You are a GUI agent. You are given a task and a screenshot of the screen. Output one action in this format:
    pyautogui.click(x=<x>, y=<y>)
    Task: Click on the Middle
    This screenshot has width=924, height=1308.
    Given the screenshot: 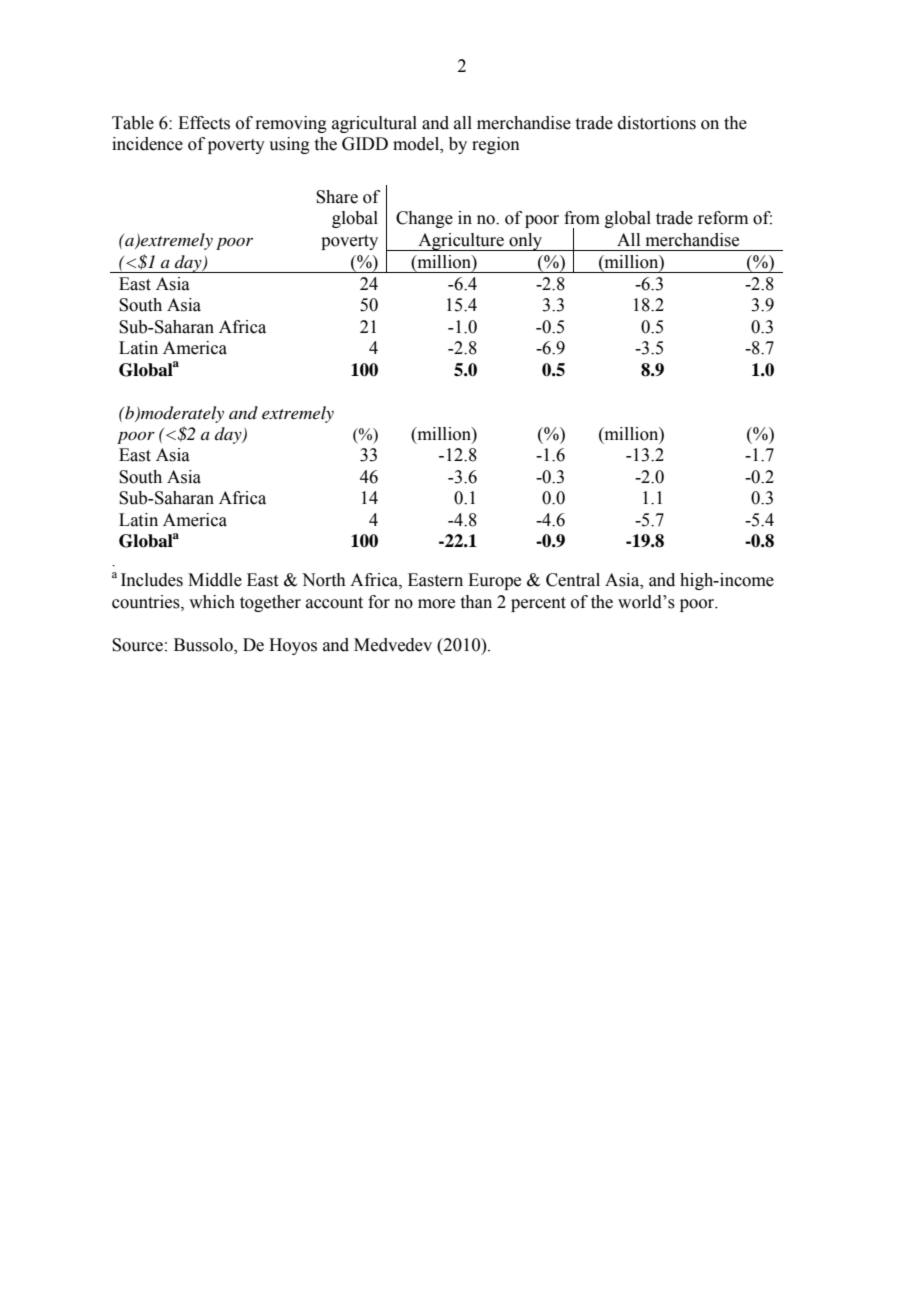 What is the action you would take?
    pyautogui.click(x=215, y=580)
